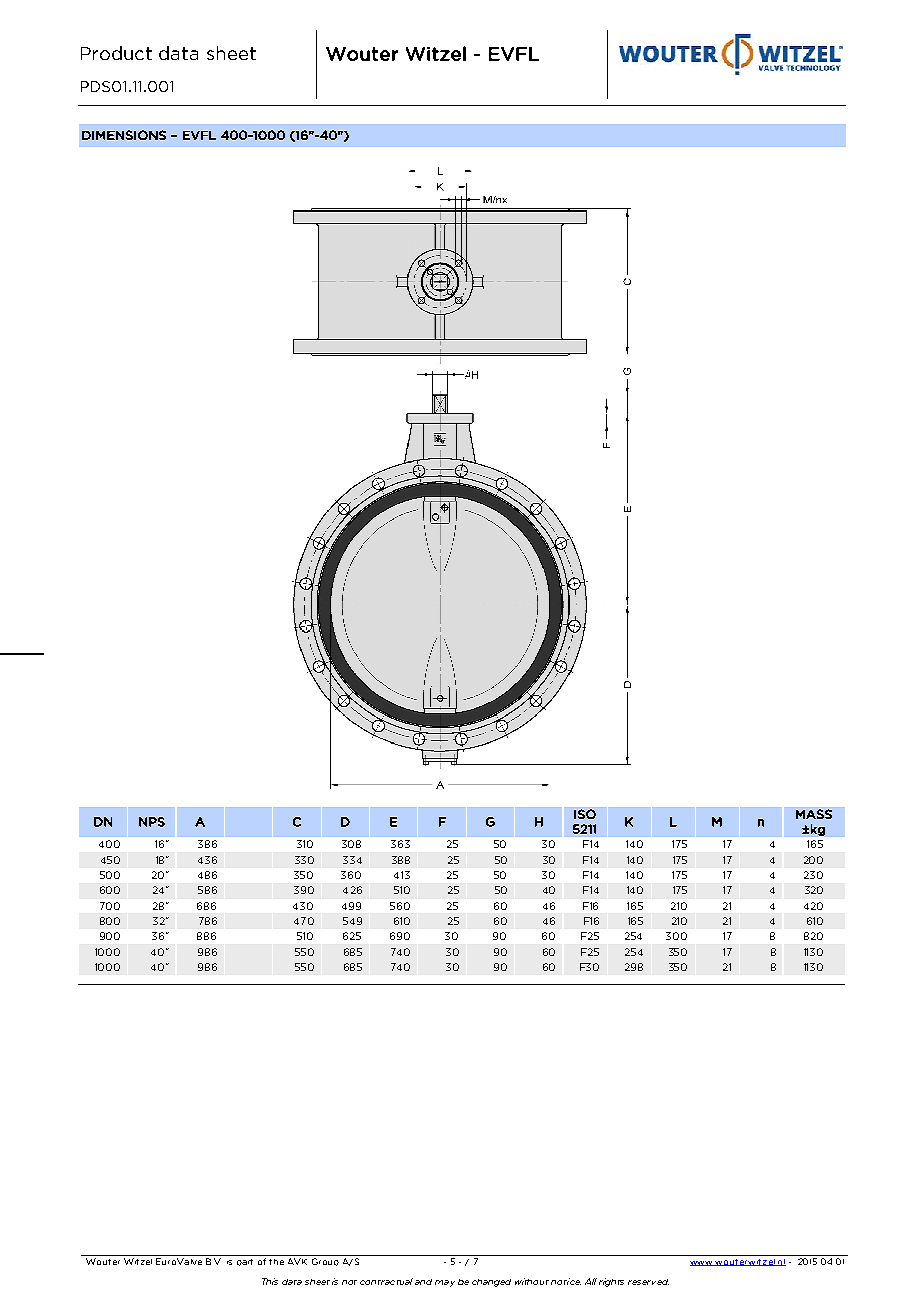 This screenshot has height=1308, width=924. Describe the element at coordinates (566, 1281) in the screenshot. I see `notice` at that location.
